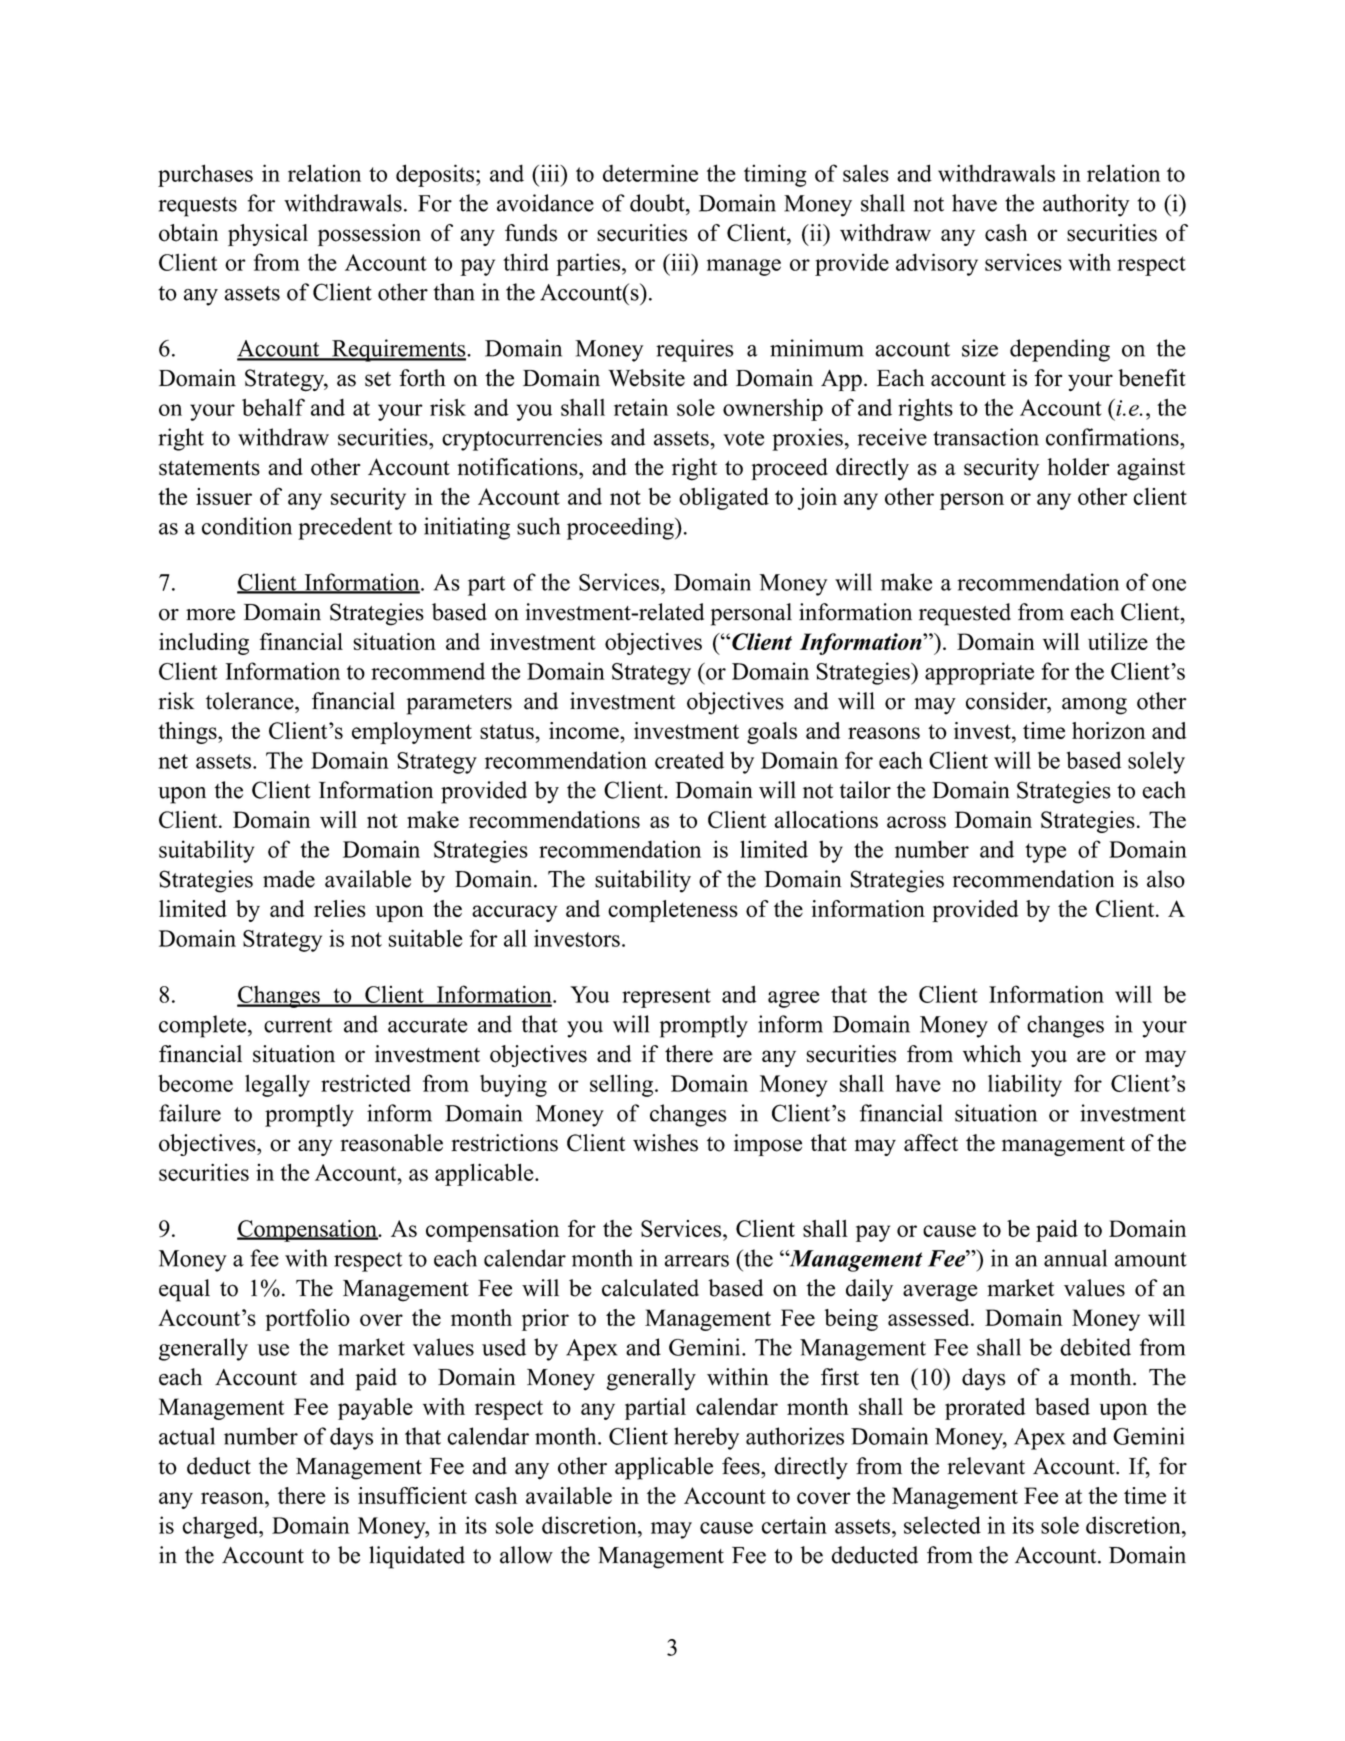  I want to click on arrears, so click(697, 1261).
